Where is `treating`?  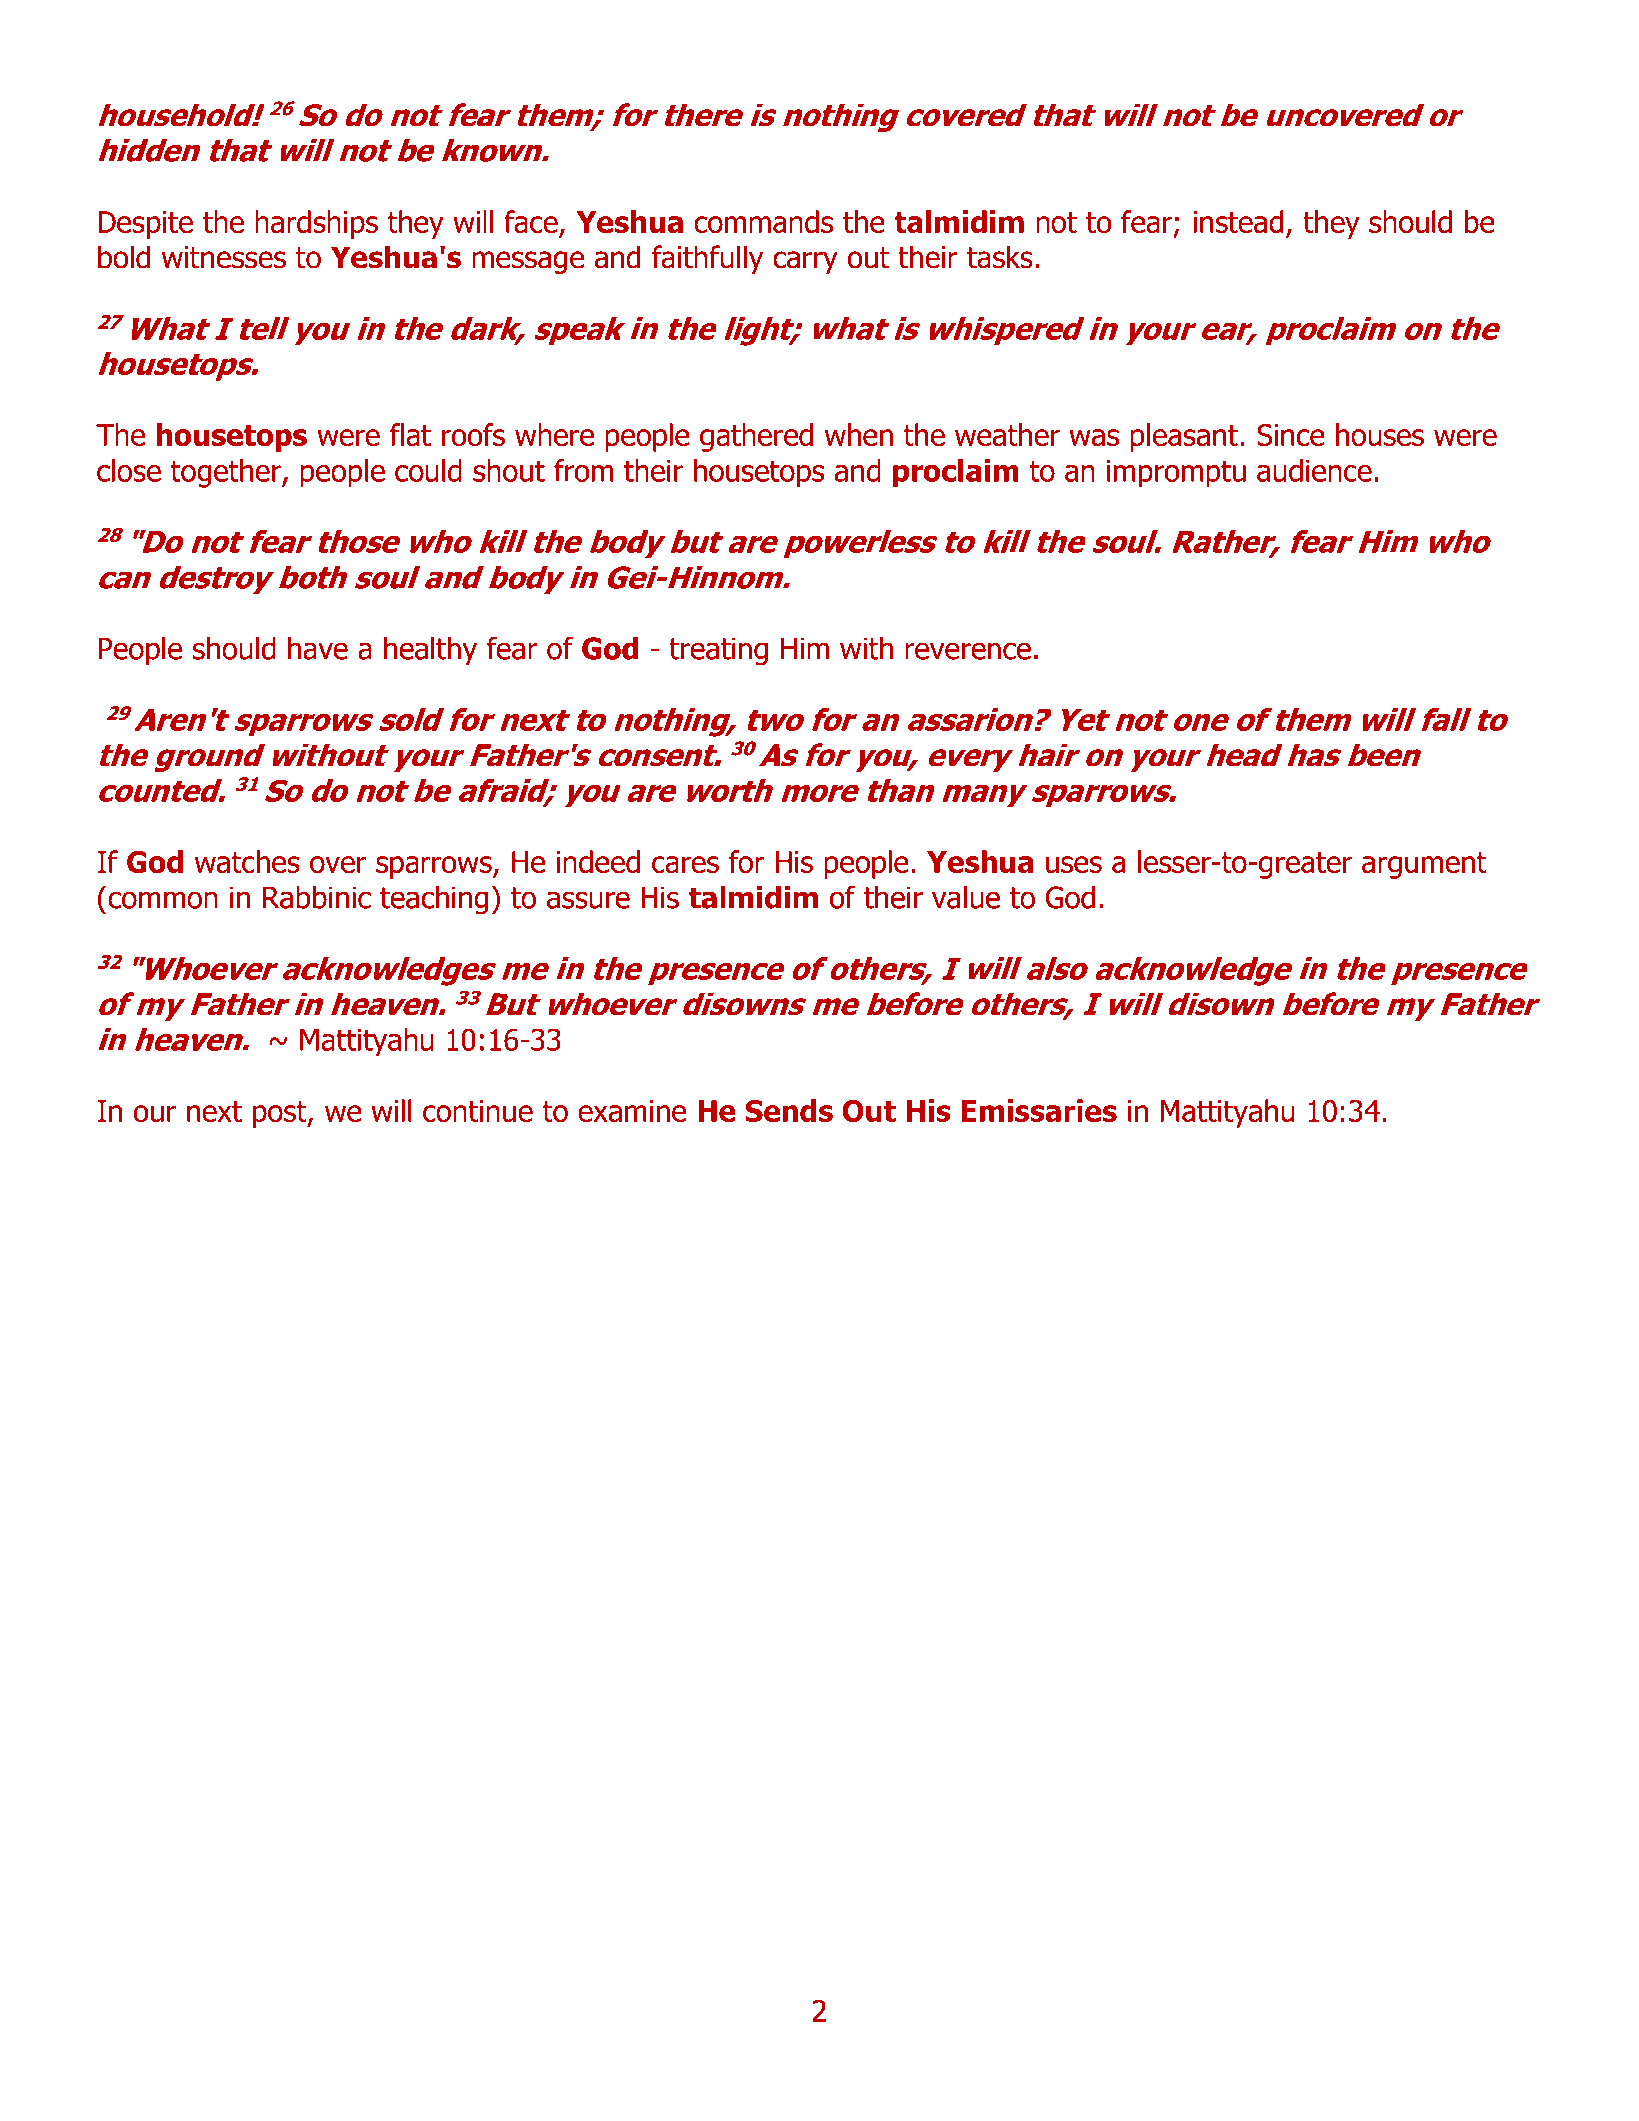 treating is located at coordinates (718, 651).
